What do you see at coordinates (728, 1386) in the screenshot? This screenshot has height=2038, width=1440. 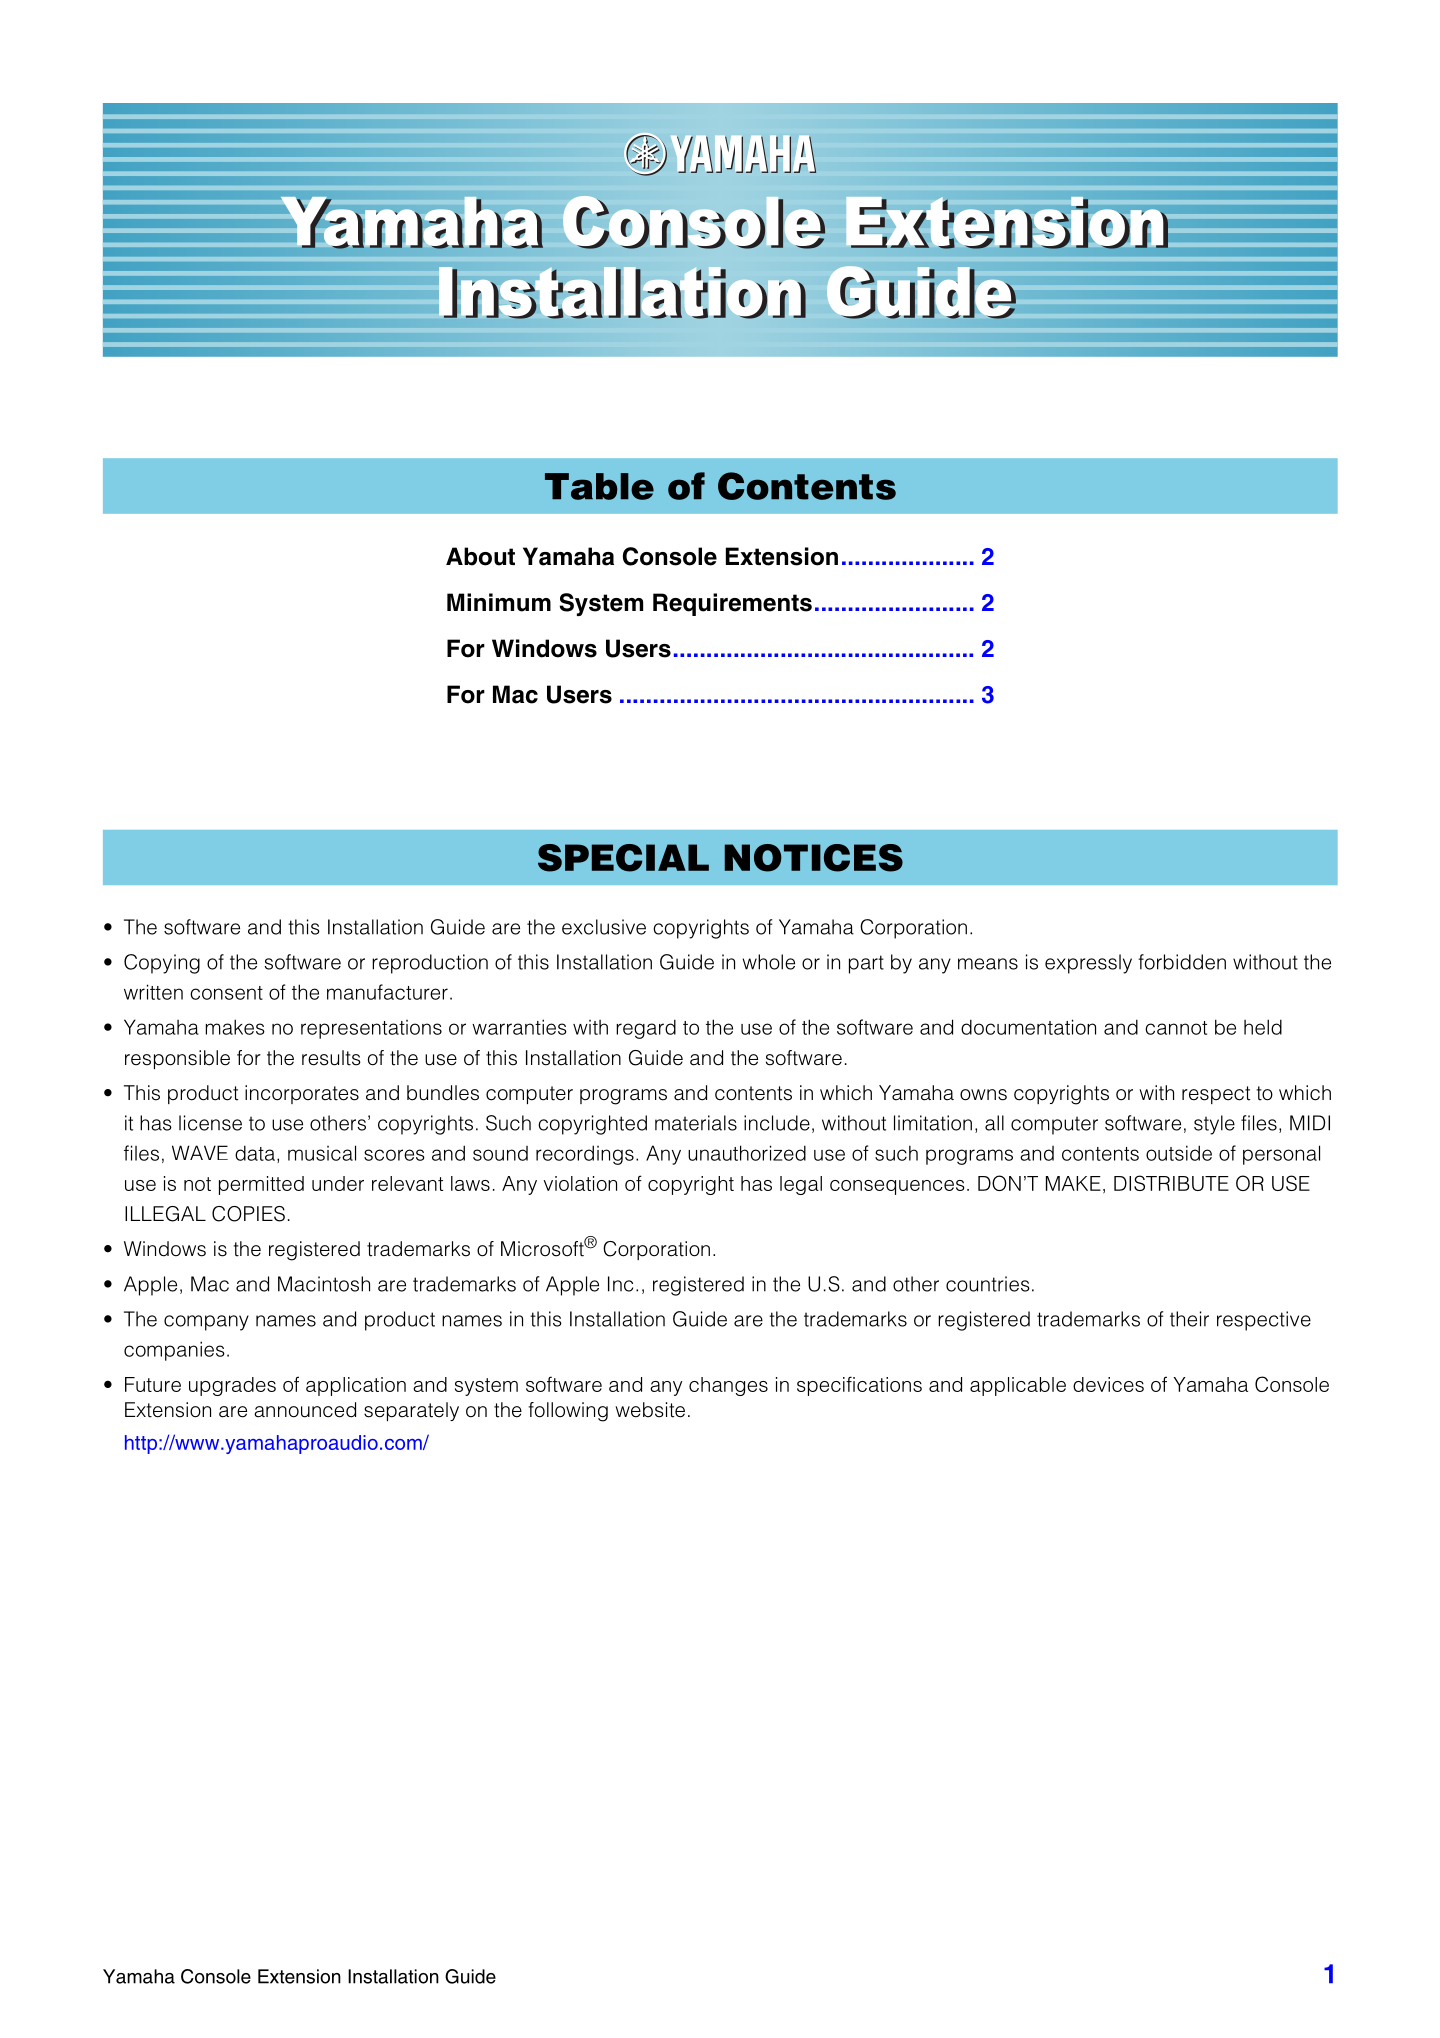 I see `changes` at bounding box center [728, 1386].
